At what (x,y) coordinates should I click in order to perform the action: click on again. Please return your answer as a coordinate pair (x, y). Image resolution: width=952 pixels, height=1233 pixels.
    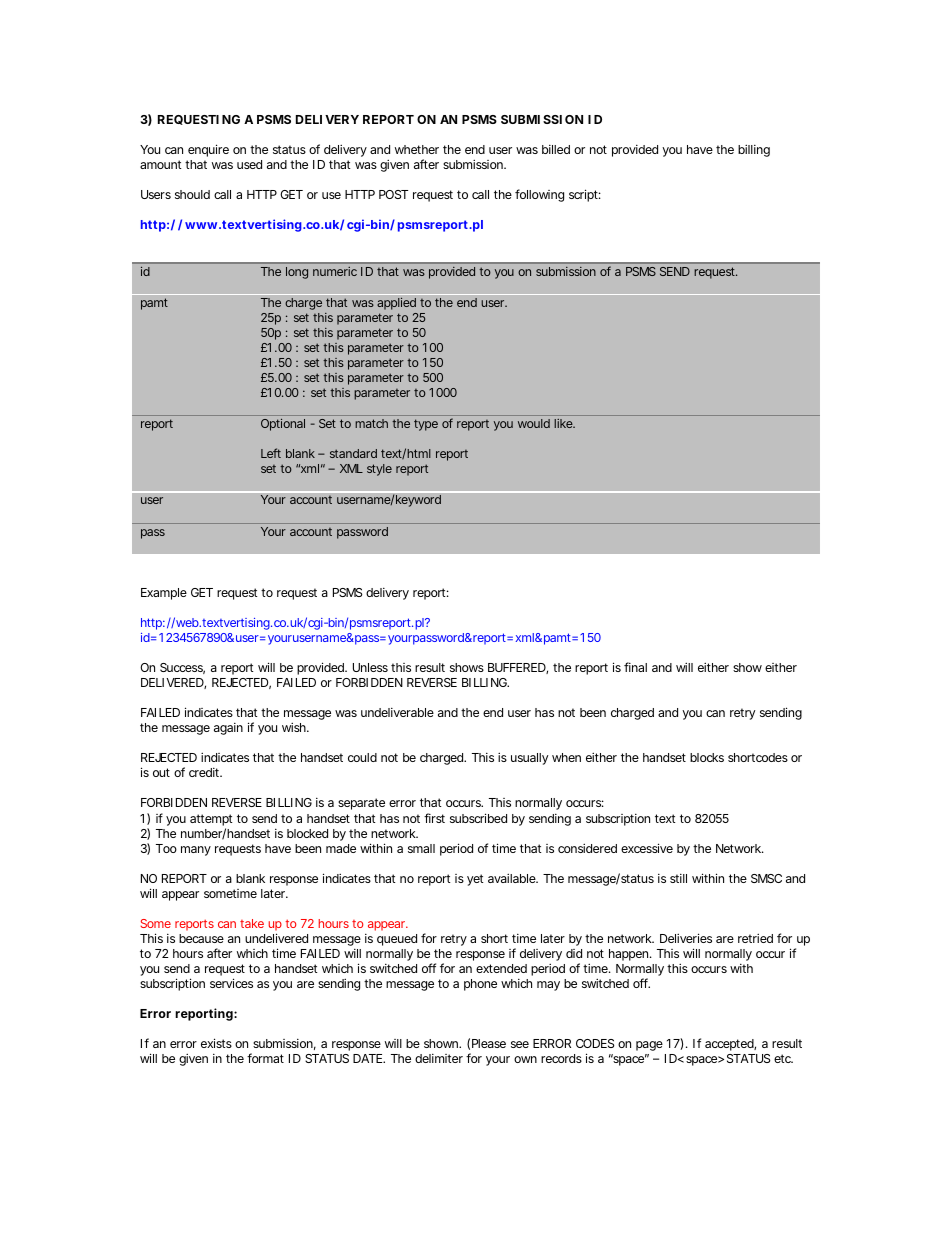
    Looking at the image, I should click on (228, 729).
